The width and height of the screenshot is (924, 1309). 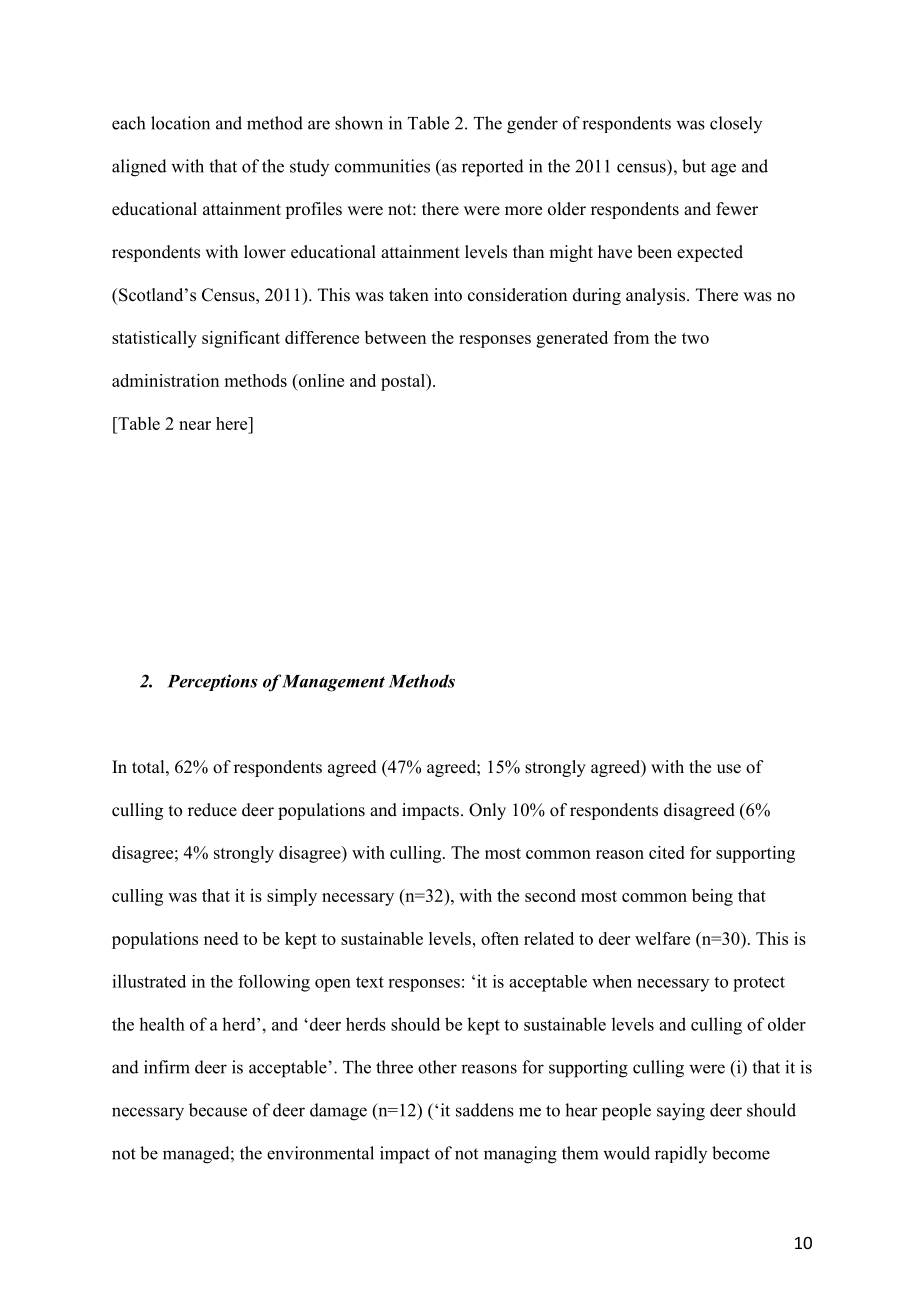 What do you see at coordinates (195, 425) in the screenshot?
I see `near` at bounding box center [195, 425].
